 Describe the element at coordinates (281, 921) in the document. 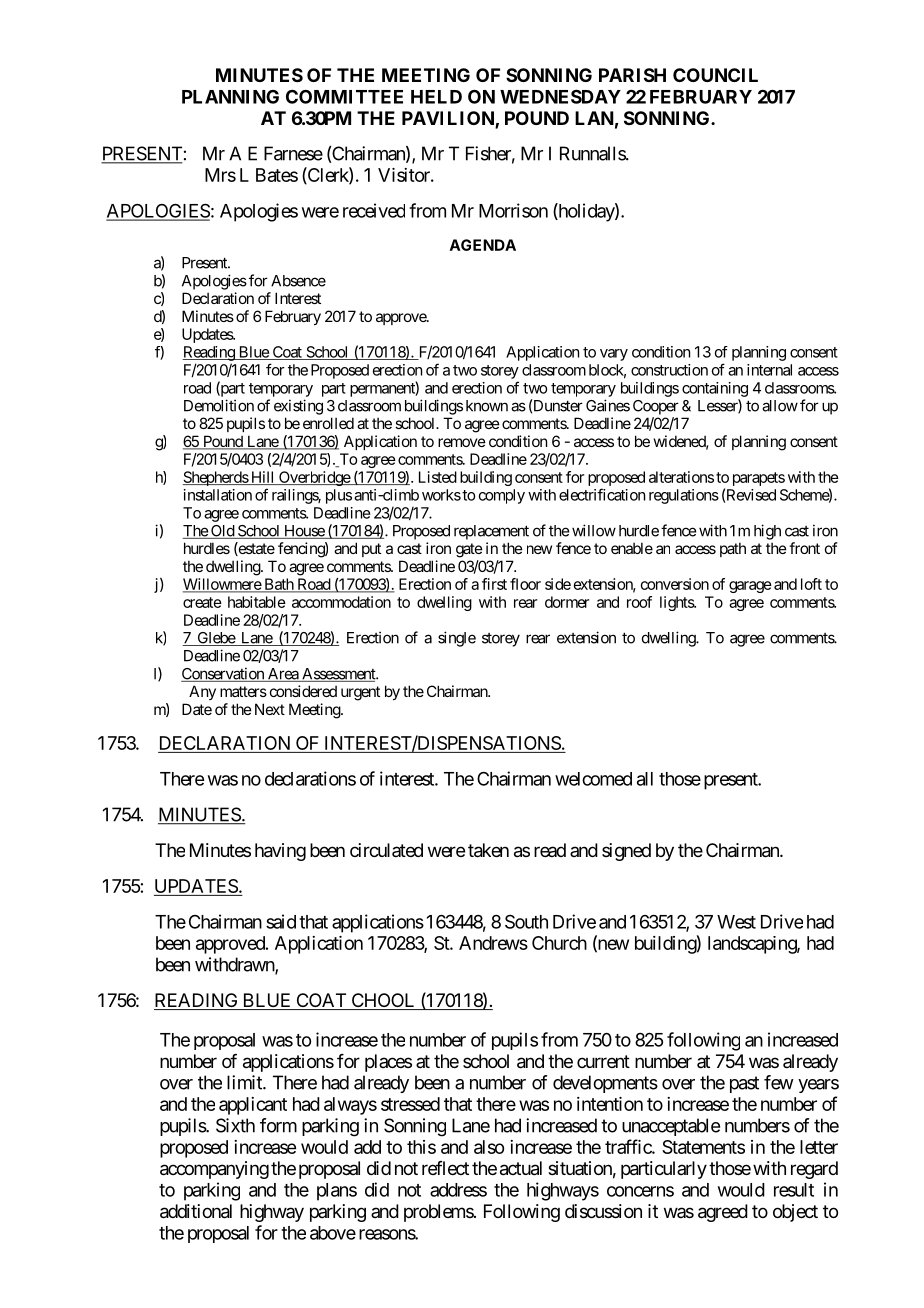

I see `said` at that location.
